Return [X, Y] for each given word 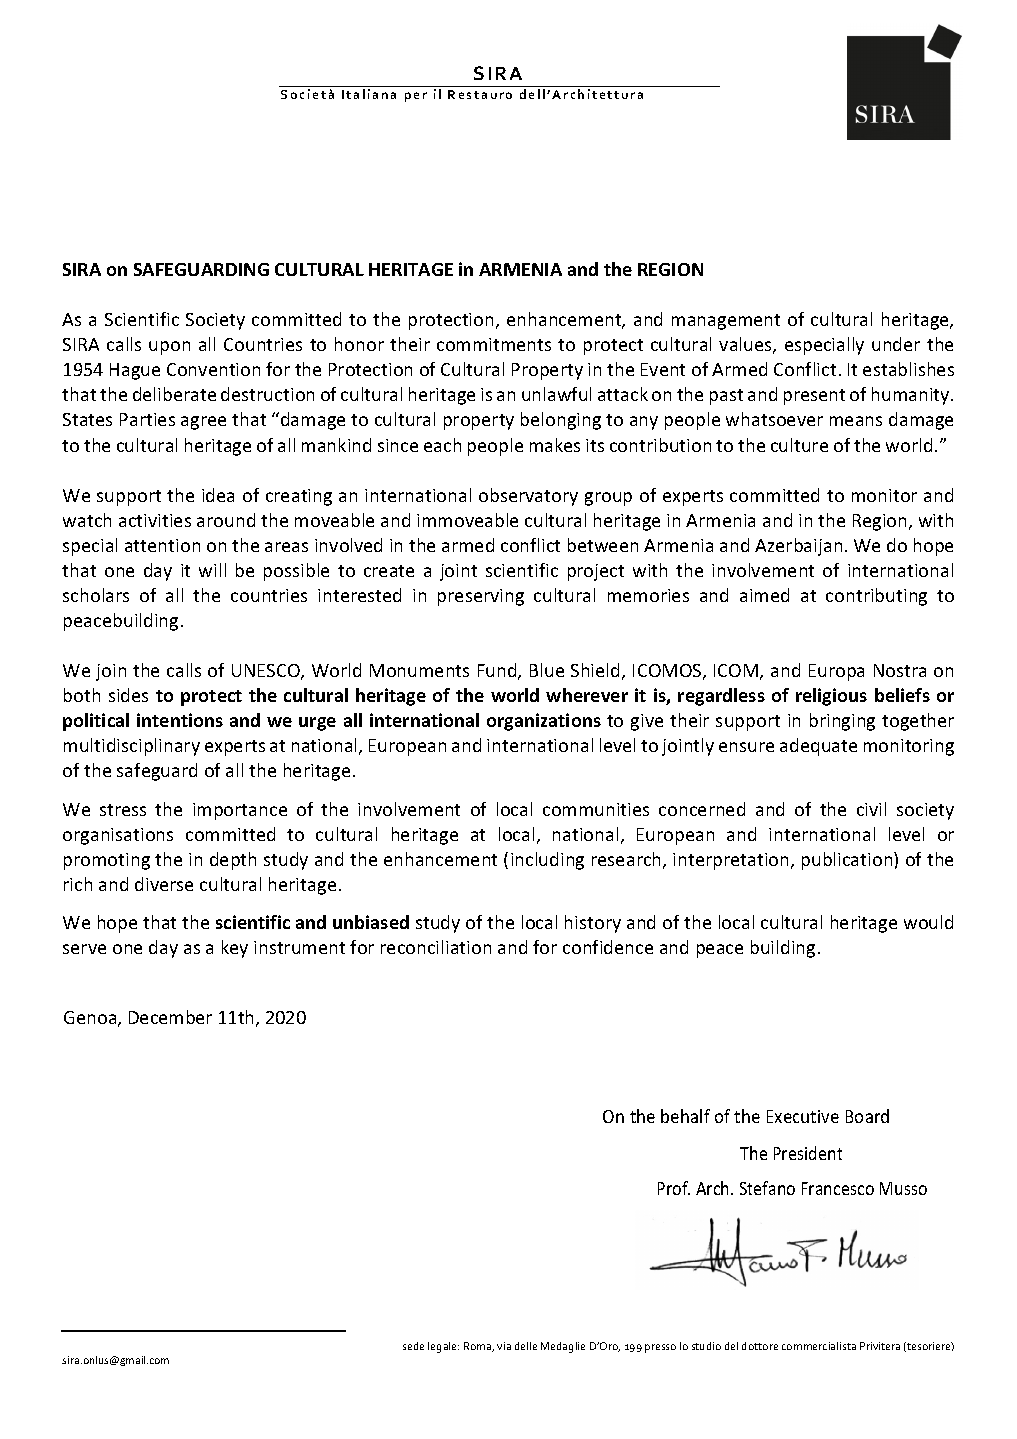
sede [413, 1346]
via [504, 1346]
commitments [494, 344]
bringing [842, 722]
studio [706, 1346]
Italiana [369, 94]
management [726, 322]
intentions [180, 720]
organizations [544, 722]
